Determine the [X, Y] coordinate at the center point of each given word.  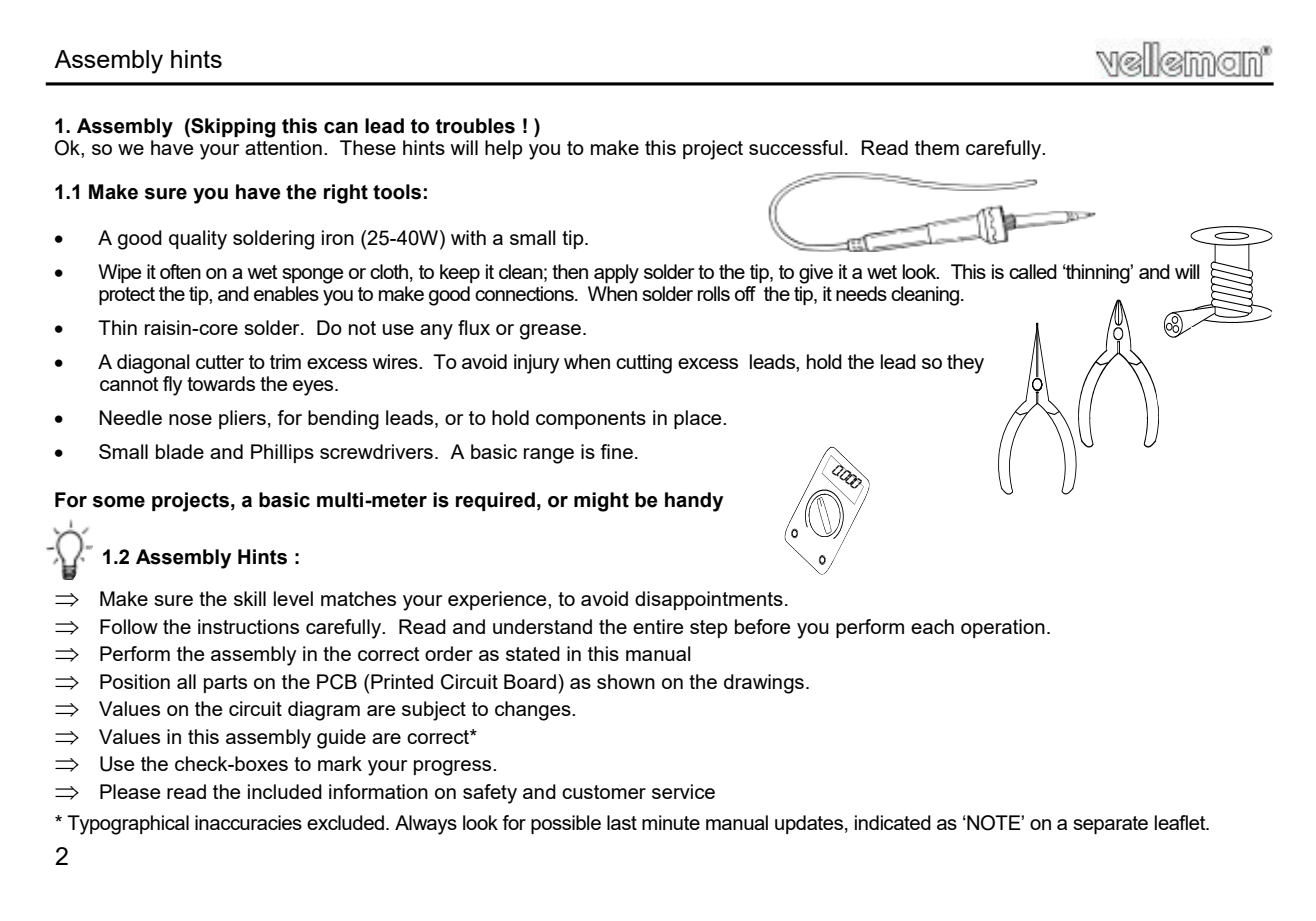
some [119, 502]
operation [1003, 628]
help [504, 149]
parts [225, 684]
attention [283, 147]
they [965, 364]
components [591, 420]
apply [616, 274]
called [1033, 271]
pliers [242, 419]
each [932, 626]
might [601, 502]
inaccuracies [248, 822]
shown [626, 681]
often [180, 271]
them [937, 147]
